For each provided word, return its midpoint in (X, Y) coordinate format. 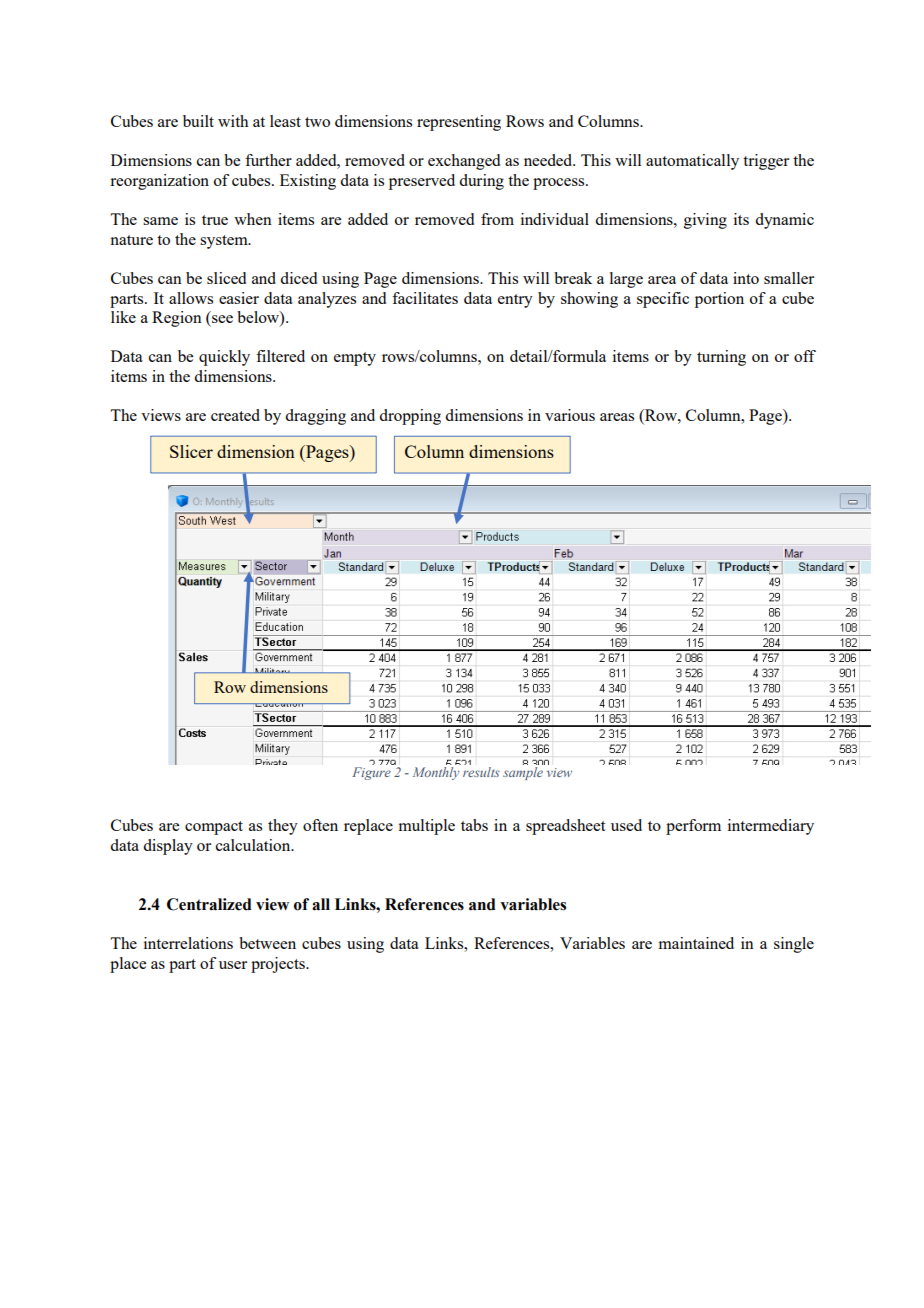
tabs (474, 825)
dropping (410, 417)
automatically (692, 162)
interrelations (188, 943)
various (570, 415)
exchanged (464, 162)
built (198, 121)
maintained (696, 943)
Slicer (191, 451)
